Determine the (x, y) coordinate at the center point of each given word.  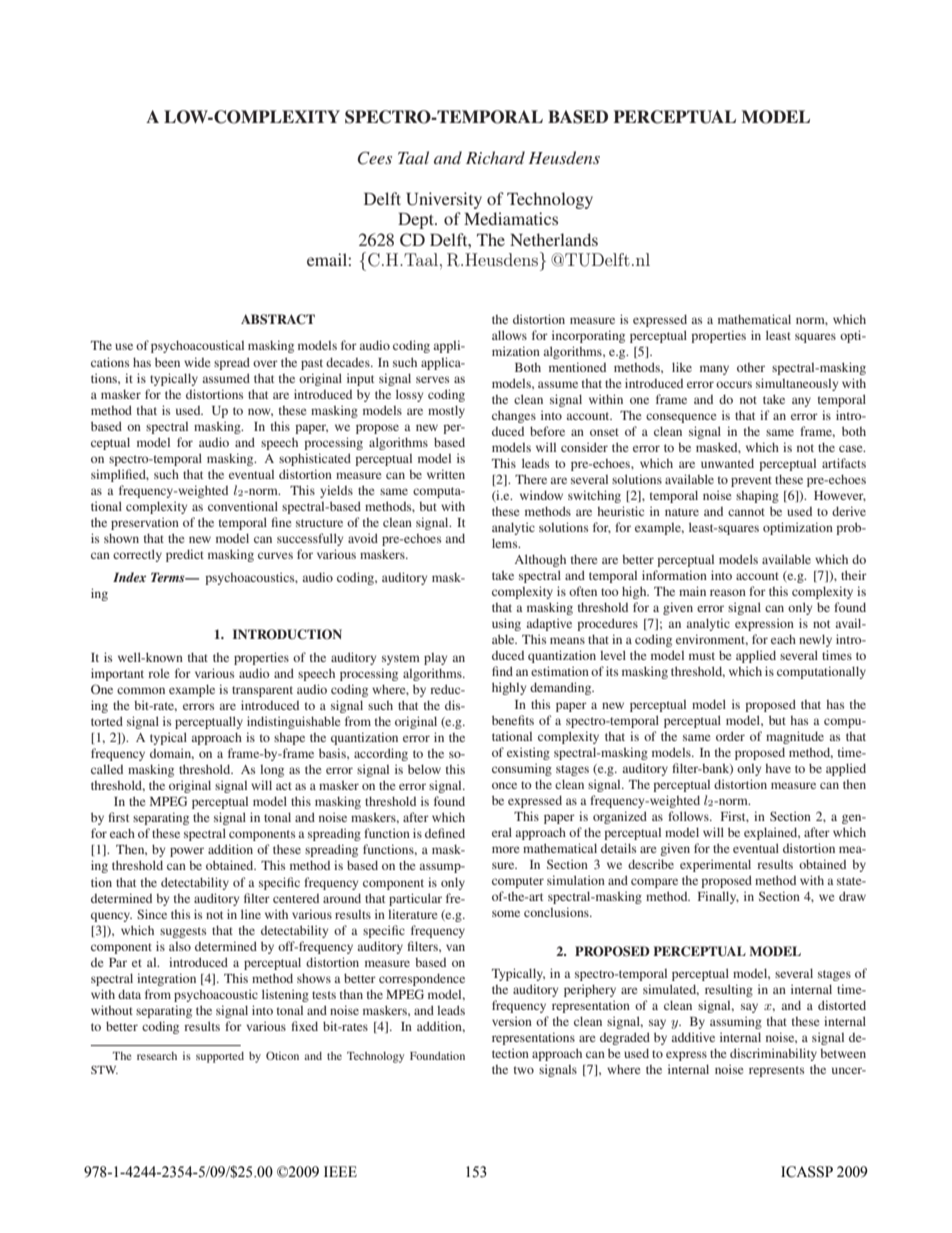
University (444, 200)
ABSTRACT (278, 319)
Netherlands (554, 239)
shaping (757, 496)
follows (689, 816)
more (506, 849)
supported (220, 1057)
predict (185, 555)
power (187, 852)
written (446, 474)
